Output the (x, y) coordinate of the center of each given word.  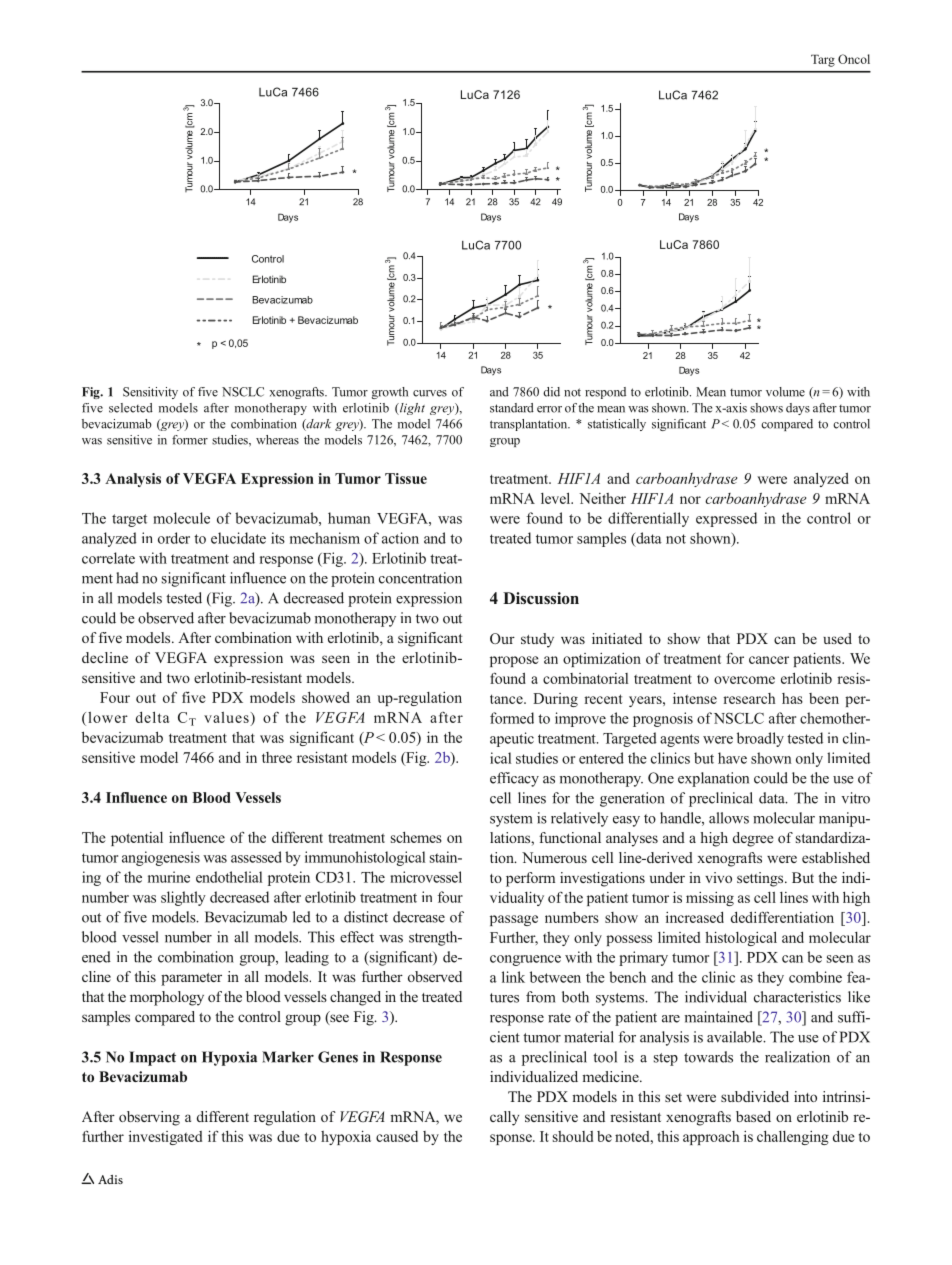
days (798, 409)
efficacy (514, 779)
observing (149, 1118)
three (277, 757)
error (549, 409)
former (190, 440)
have (732, 758)
